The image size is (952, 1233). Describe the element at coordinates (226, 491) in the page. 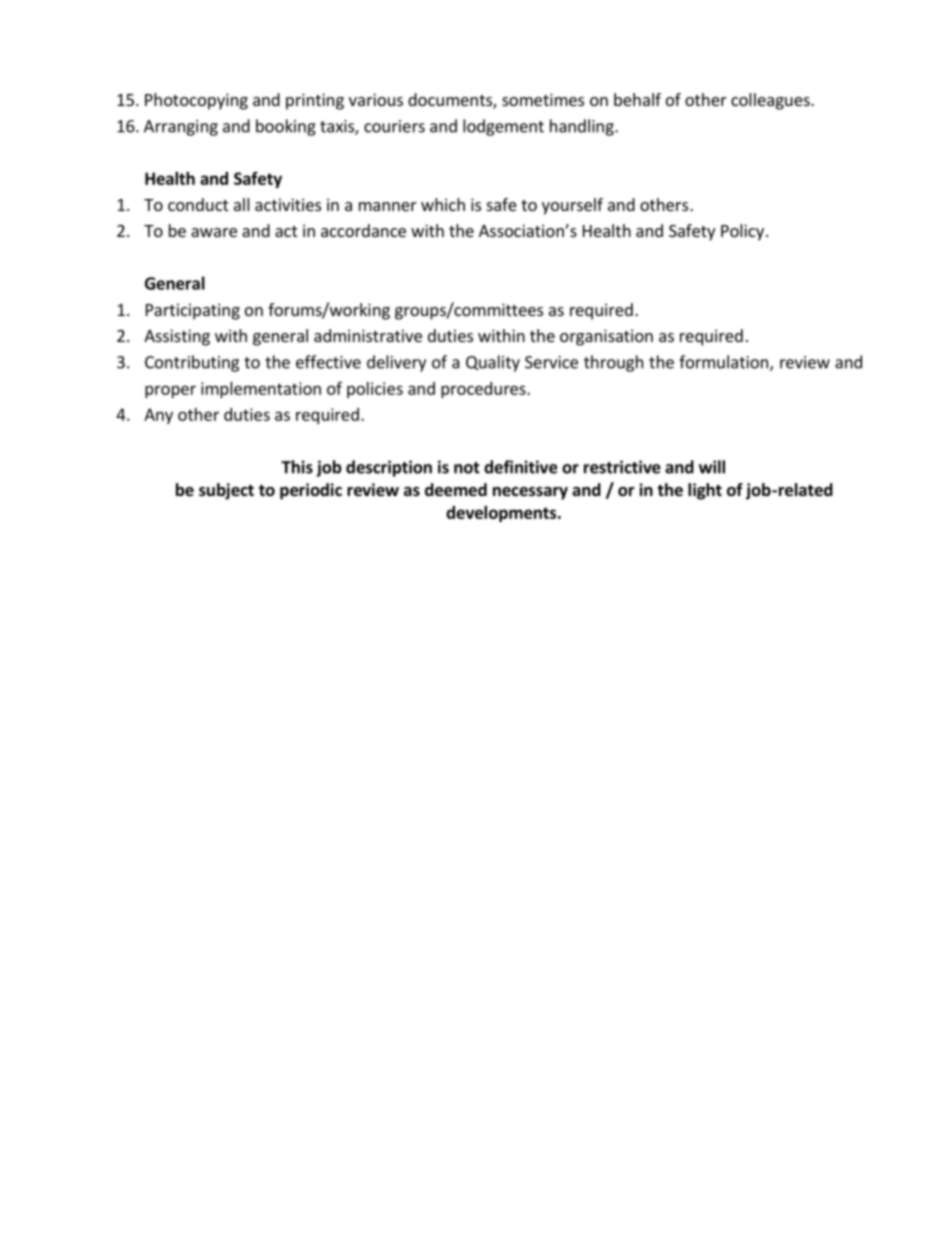

I see `subject` at that location.
